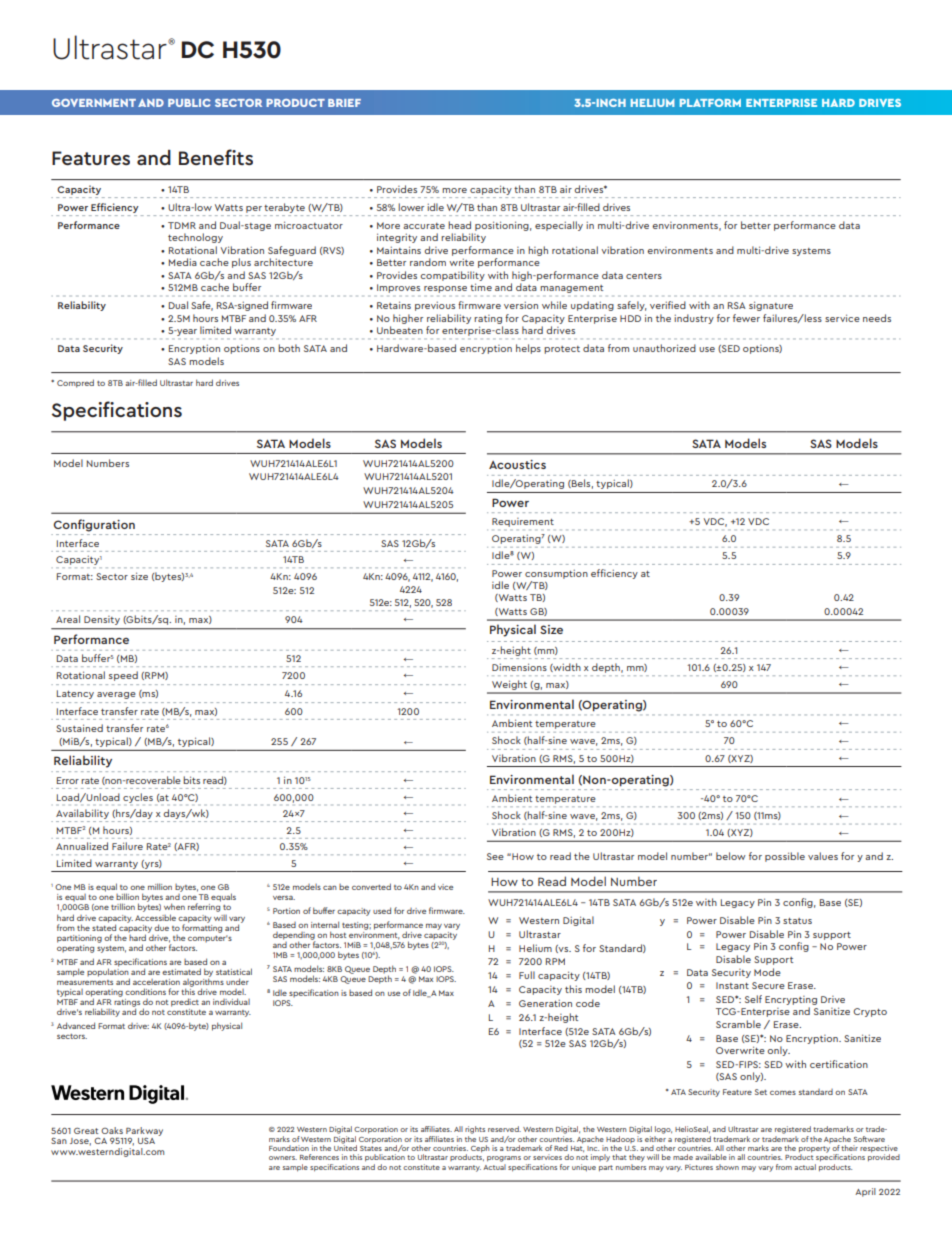 This image has height=1233, width=952. I want to click on Density, so click(102, 620).
